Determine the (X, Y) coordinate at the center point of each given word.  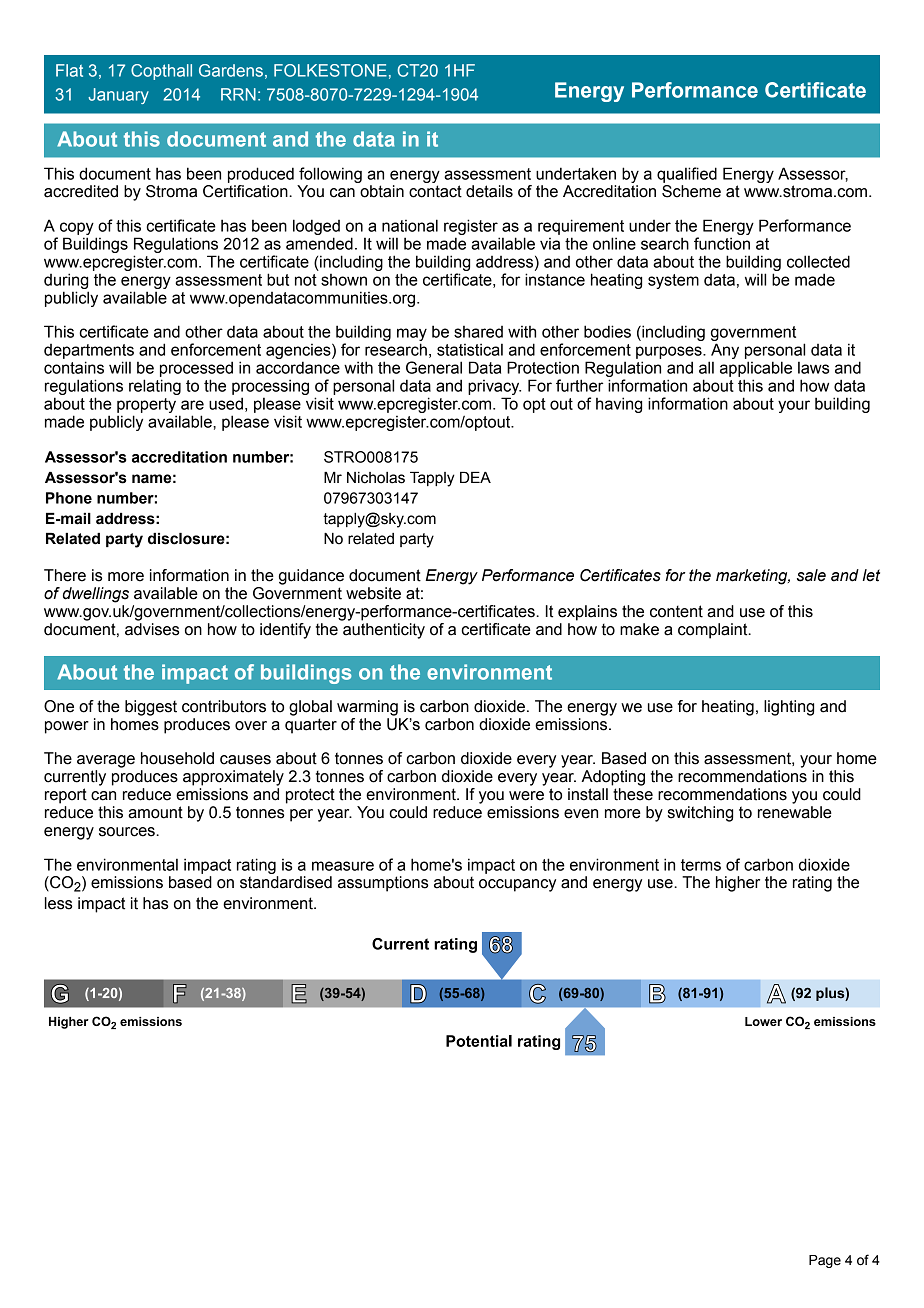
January (118, 96)
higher (738, 884)
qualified (687, 175)
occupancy (517, 885)
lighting (789, 708)
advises (152, 629)
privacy (494, 387)
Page (825, 1261)
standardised (286, 882)
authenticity (384, 631)
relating (155, 387)
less (59, 903)
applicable (756, 369)
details (489, 191)
